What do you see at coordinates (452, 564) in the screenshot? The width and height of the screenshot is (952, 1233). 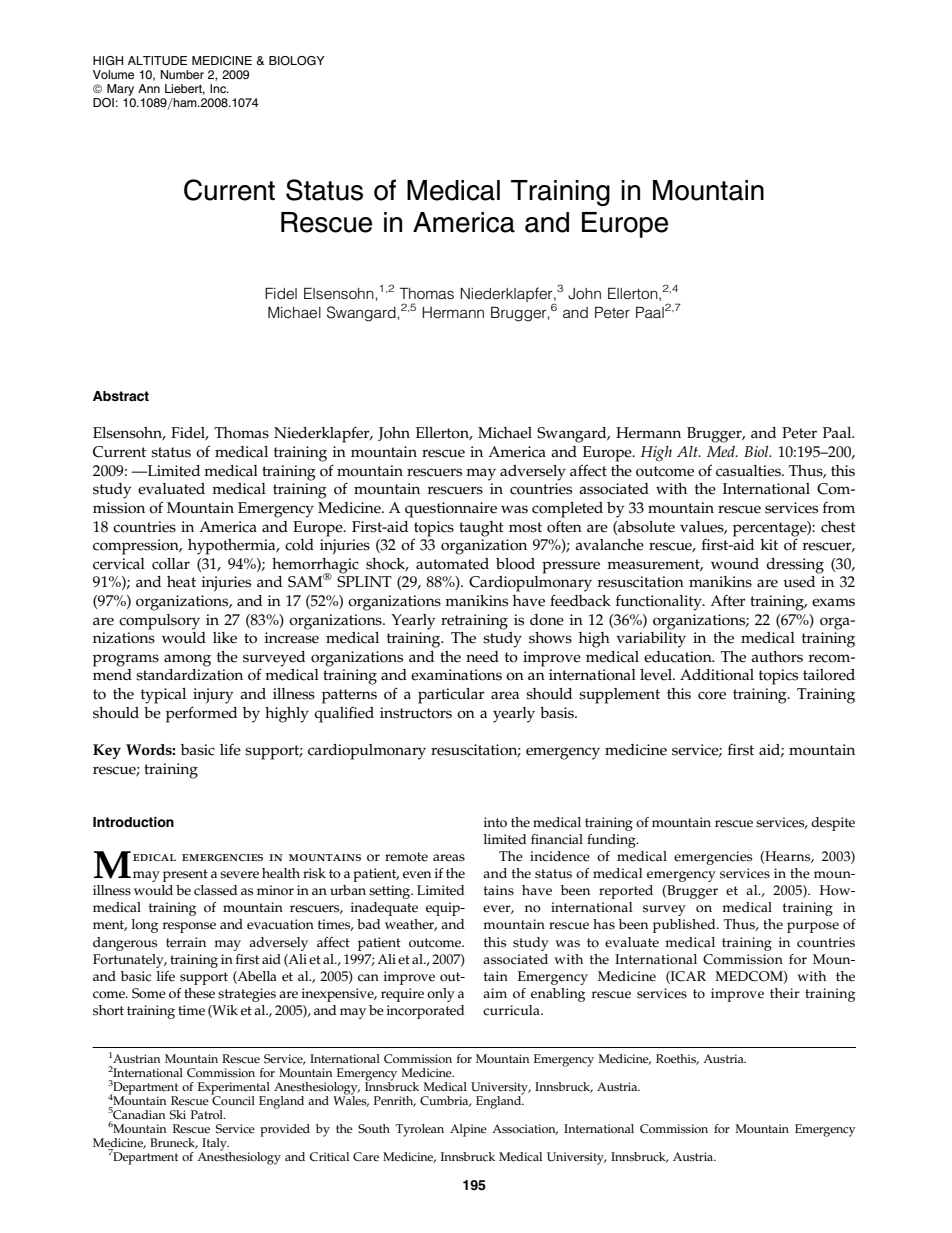 I see `automated` at bounding box center [452, 564].
